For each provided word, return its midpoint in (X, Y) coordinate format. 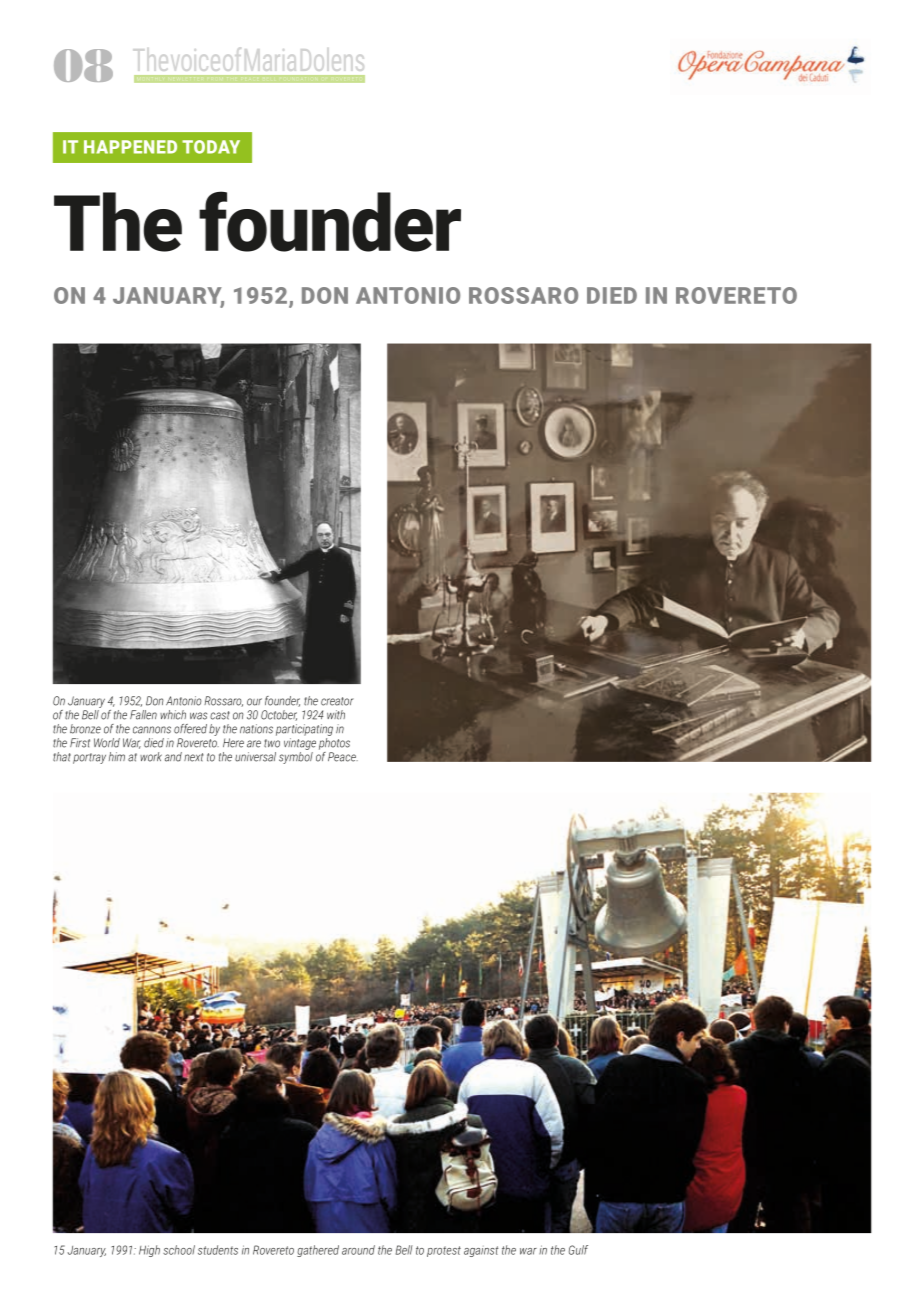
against (481, 1251)
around (358, 1250)
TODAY (211, 147)
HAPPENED (130, 147)
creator (337, 701)
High (149, 1251)
